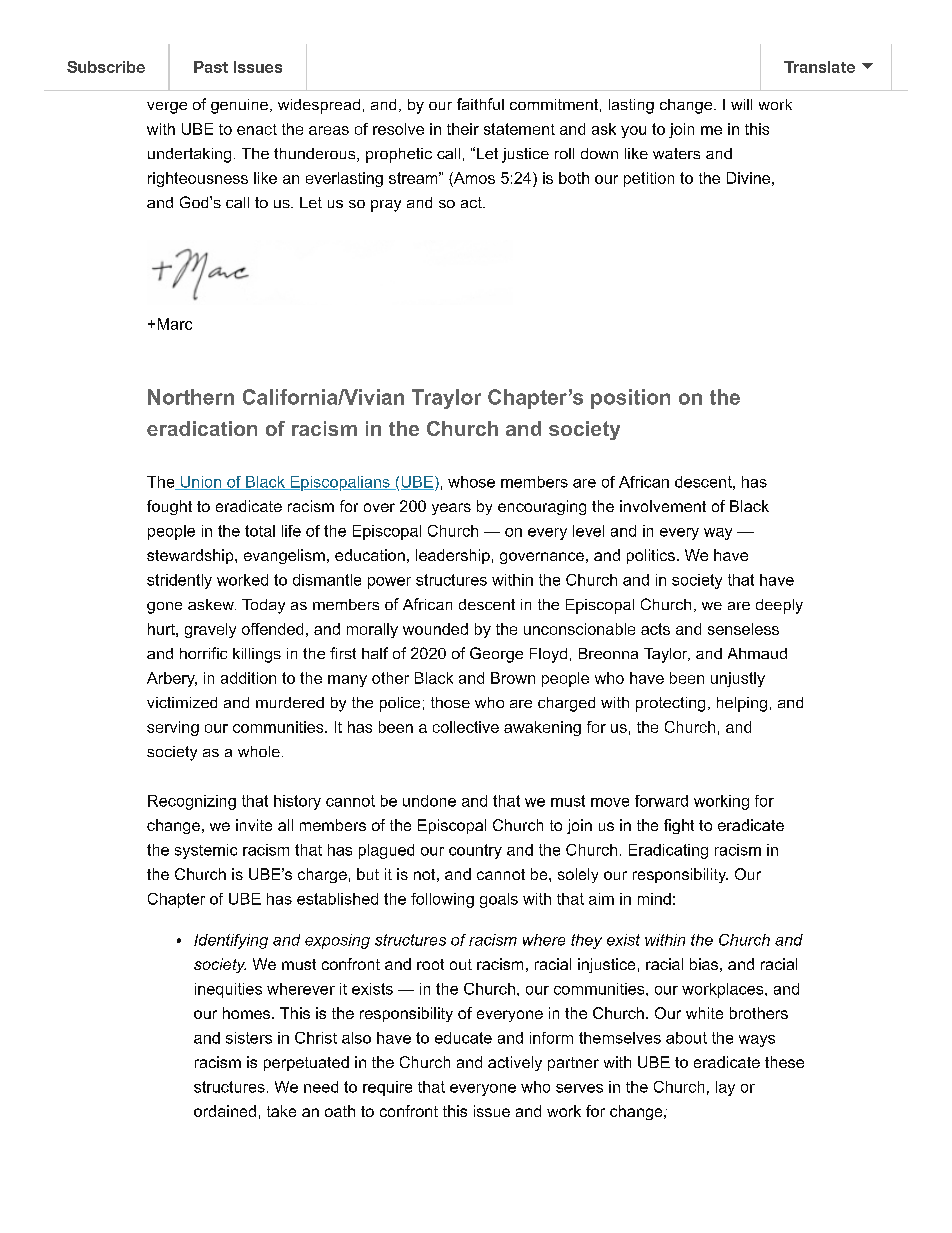  Describe the element at coordinates (179, 581) in the screenshot. I see `stridently` at that location.
